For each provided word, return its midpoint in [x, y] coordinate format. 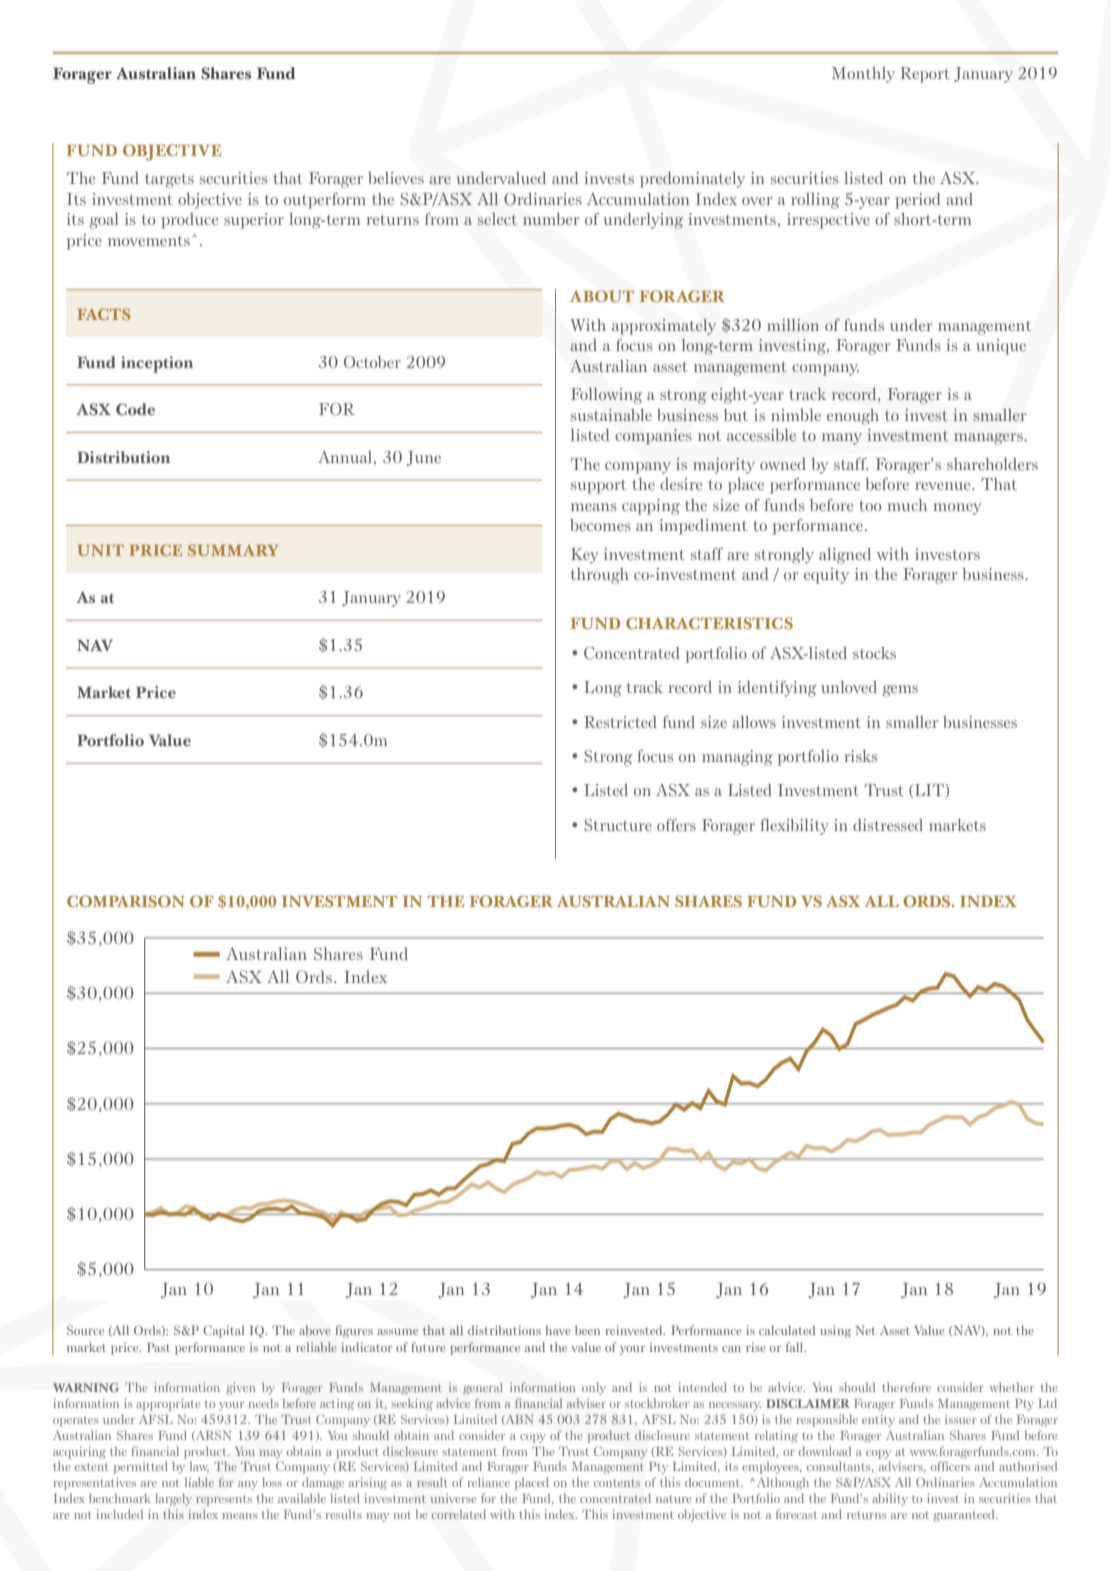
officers [950, 1466]
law [199, 1467]
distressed [888, 825]
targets [169, 181]
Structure [618, 825]
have [557, 1330]
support [598, 487]
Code [135, 409]
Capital [223, 1331]
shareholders [992, 464]
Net [865, 1330]
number [551, 219]
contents [617, 1483]
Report [925, 75]
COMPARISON [125, 901]
